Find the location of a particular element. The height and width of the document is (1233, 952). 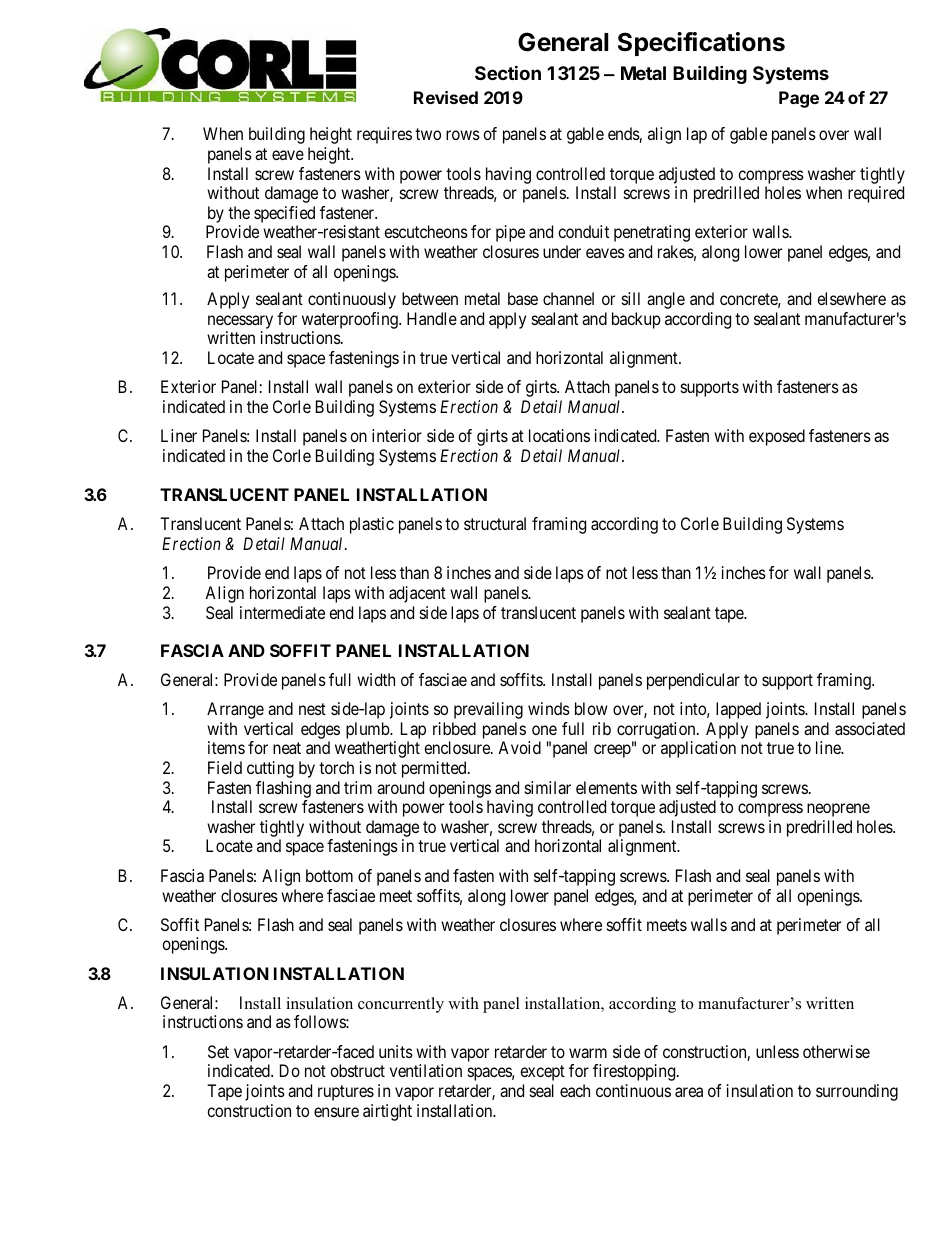

waterproofing is located at coordinates (351, 320).
